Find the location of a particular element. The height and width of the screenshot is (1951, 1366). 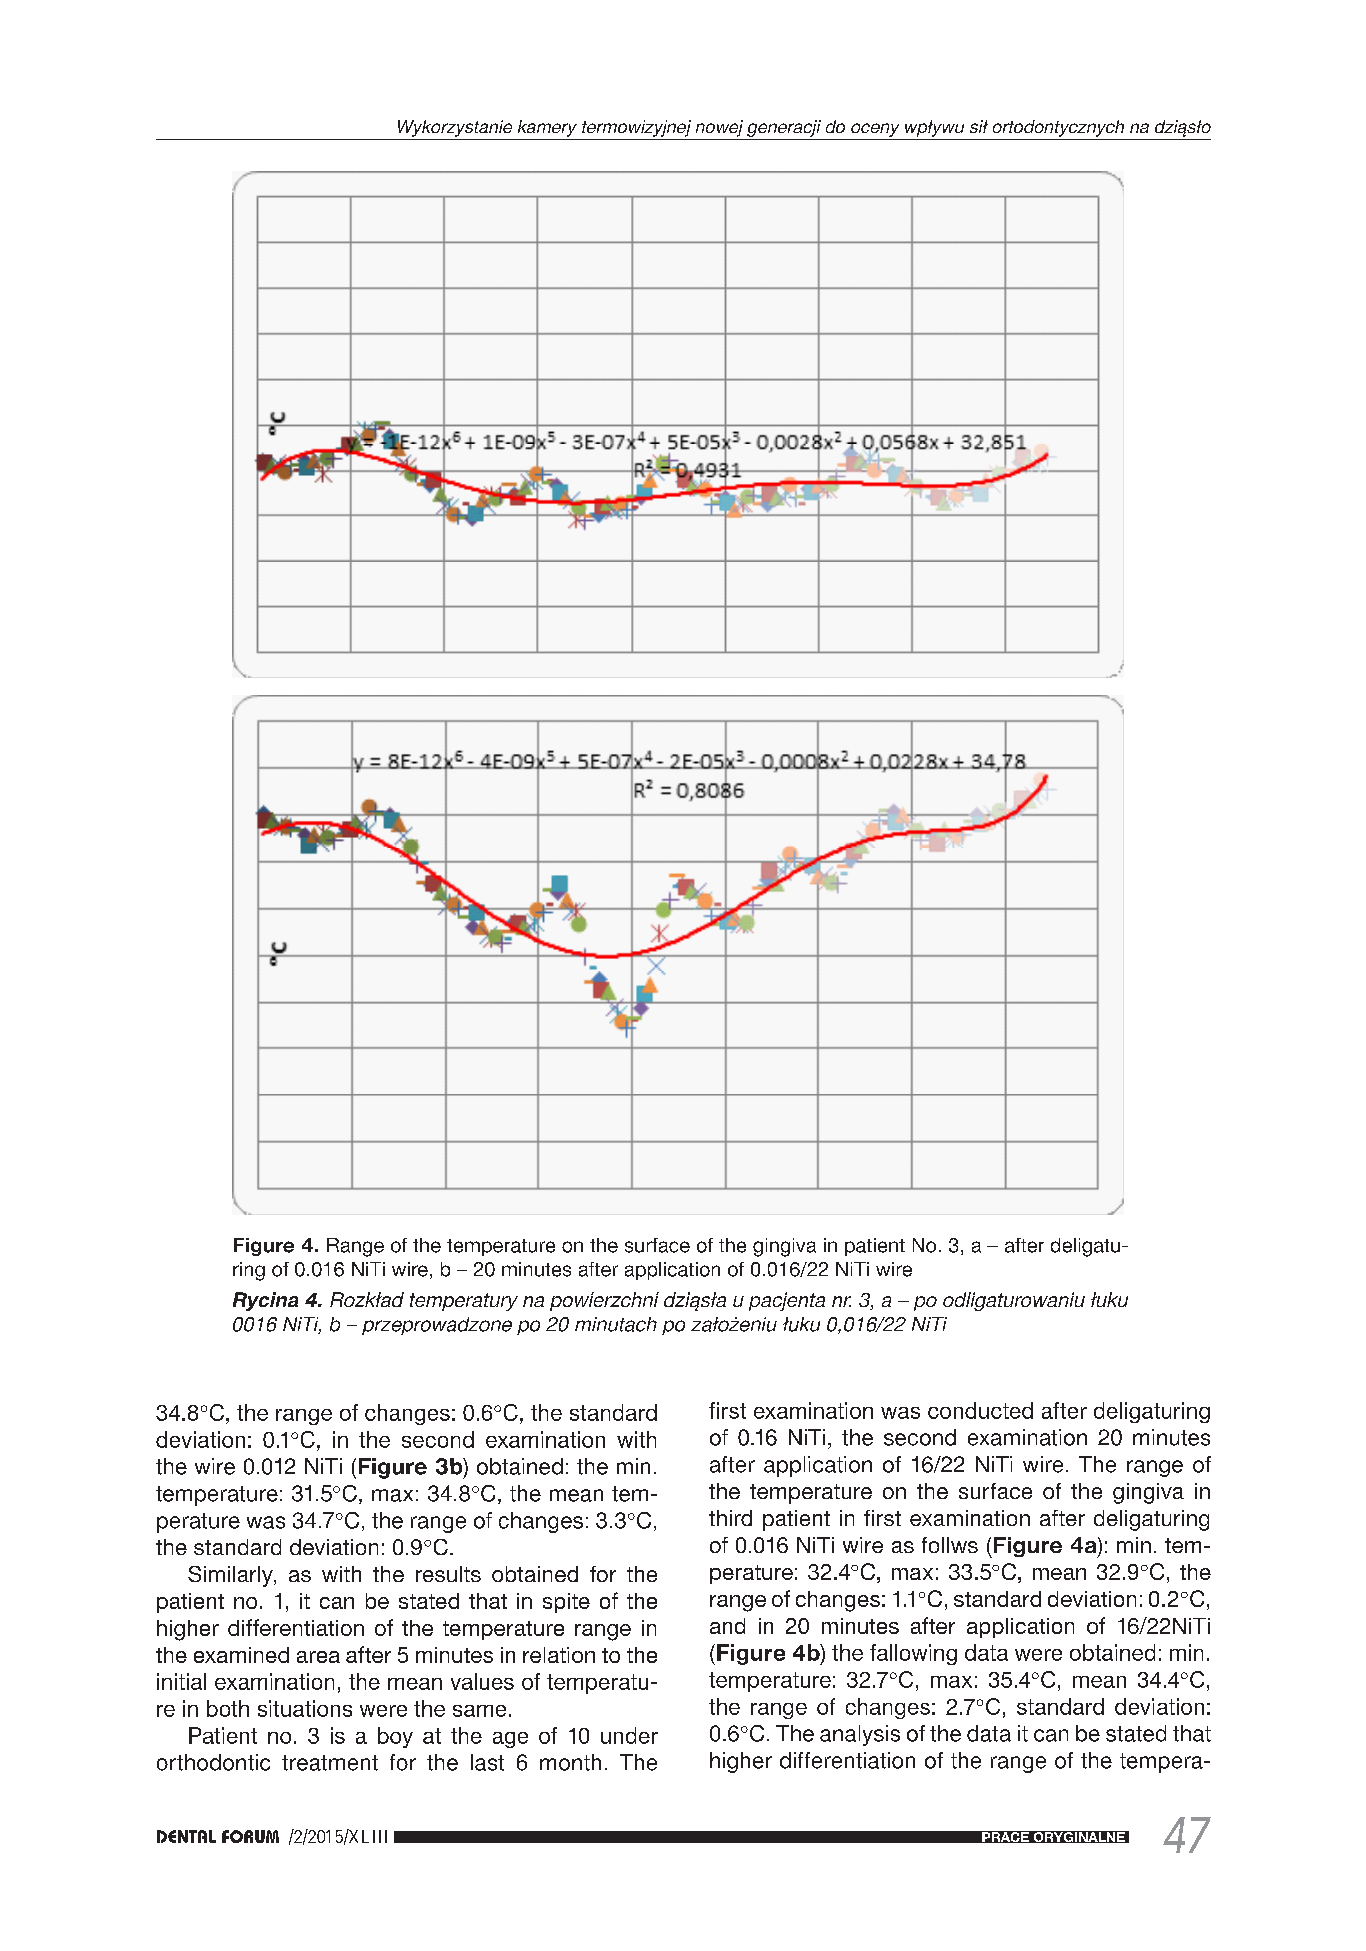

third is located at coordinates (730, 1518).
